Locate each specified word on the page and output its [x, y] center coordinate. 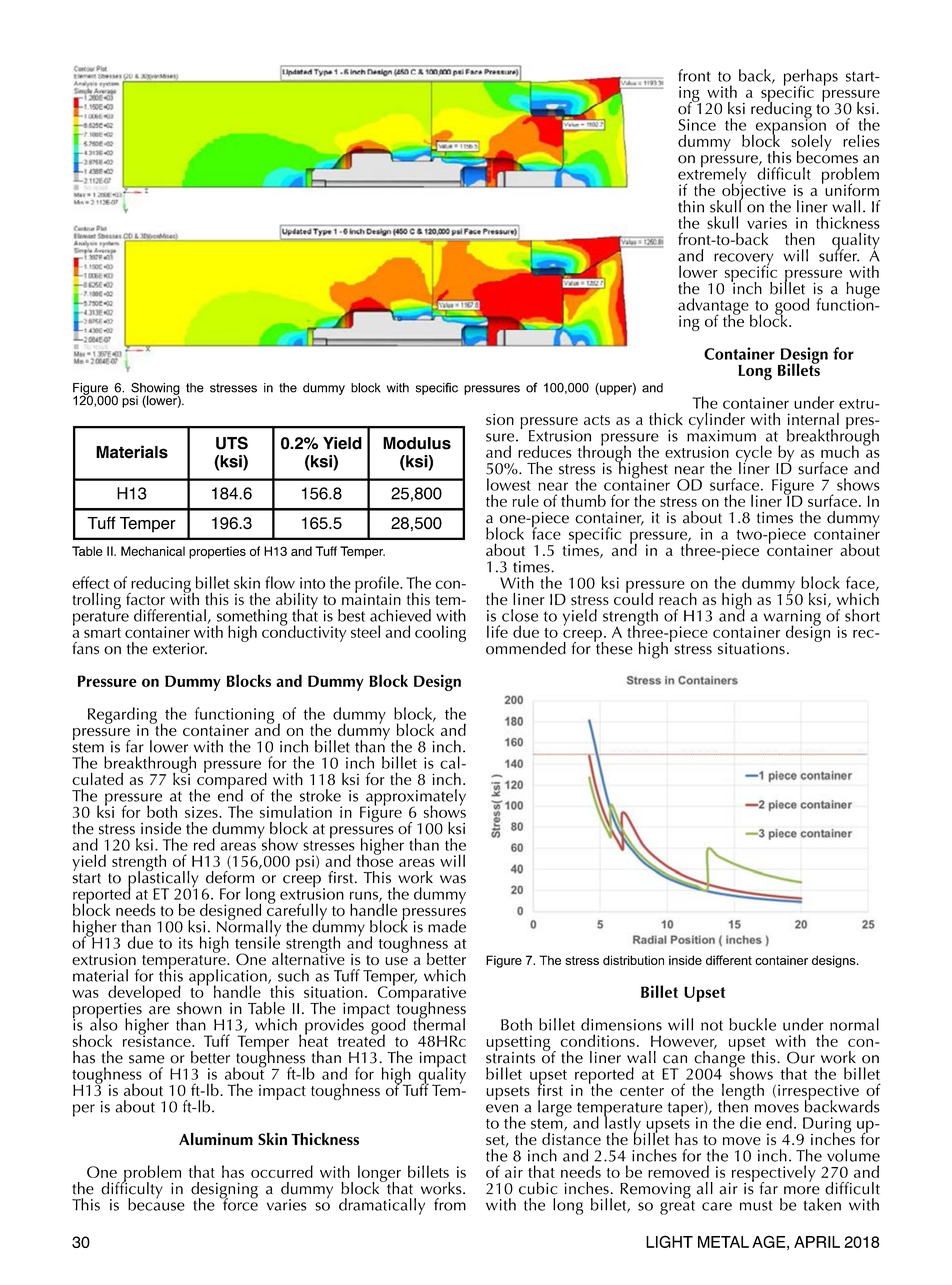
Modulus [417, 443]
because [156, 1203]
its [186, 943]
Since [697, 125]
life [497, 631]
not [712, 1025]
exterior [180, 649]
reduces [545, 451]
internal [813, 419]
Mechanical [153, 551]
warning [792, 619]
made [447, 926]
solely [811, 143]
